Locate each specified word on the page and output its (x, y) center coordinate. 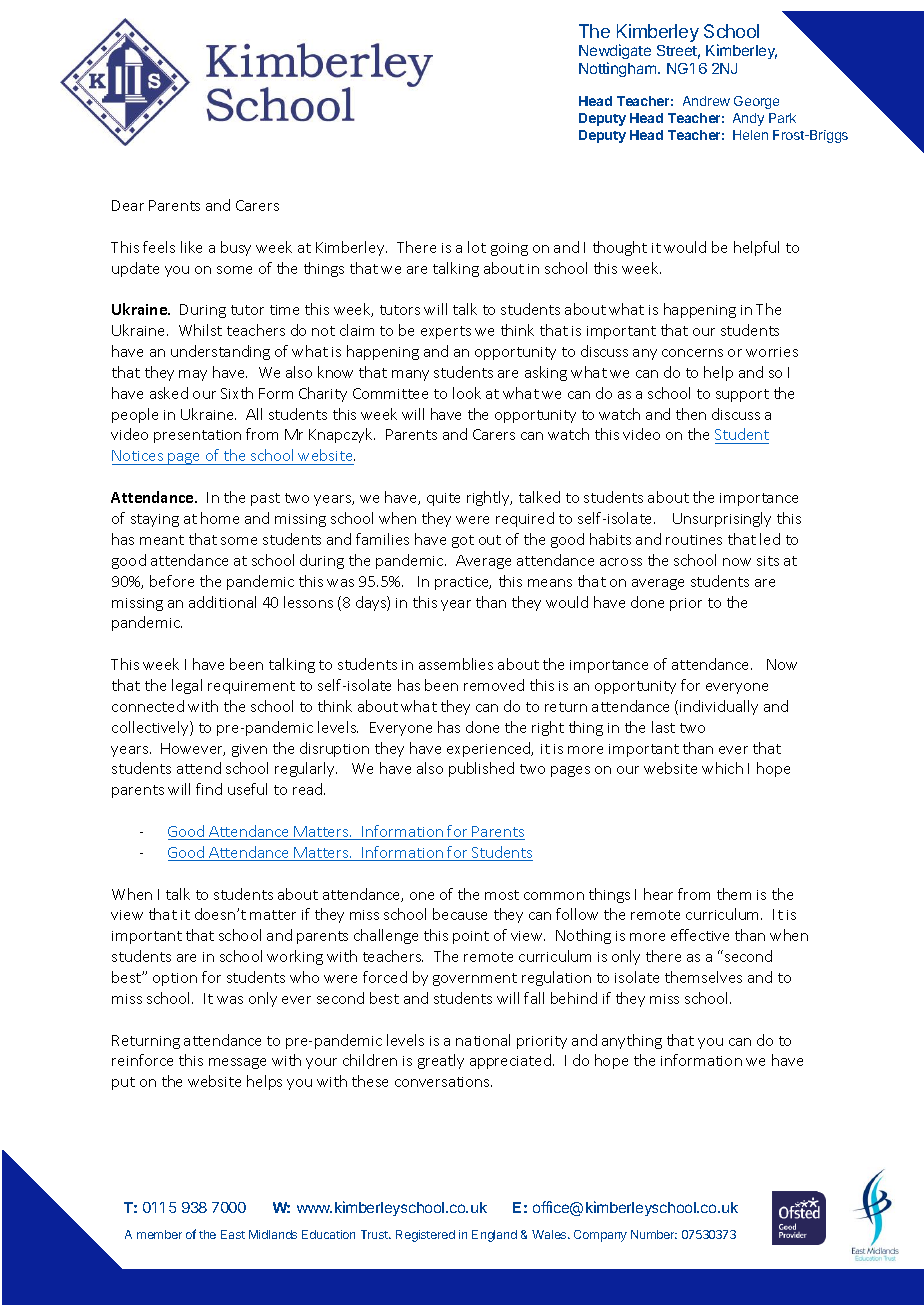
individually (719, 707)
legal (187, 686)
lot (477, 247)
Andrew (706, 101)
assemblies (456, 664)
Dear (128, 205)
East (233, 1234)
